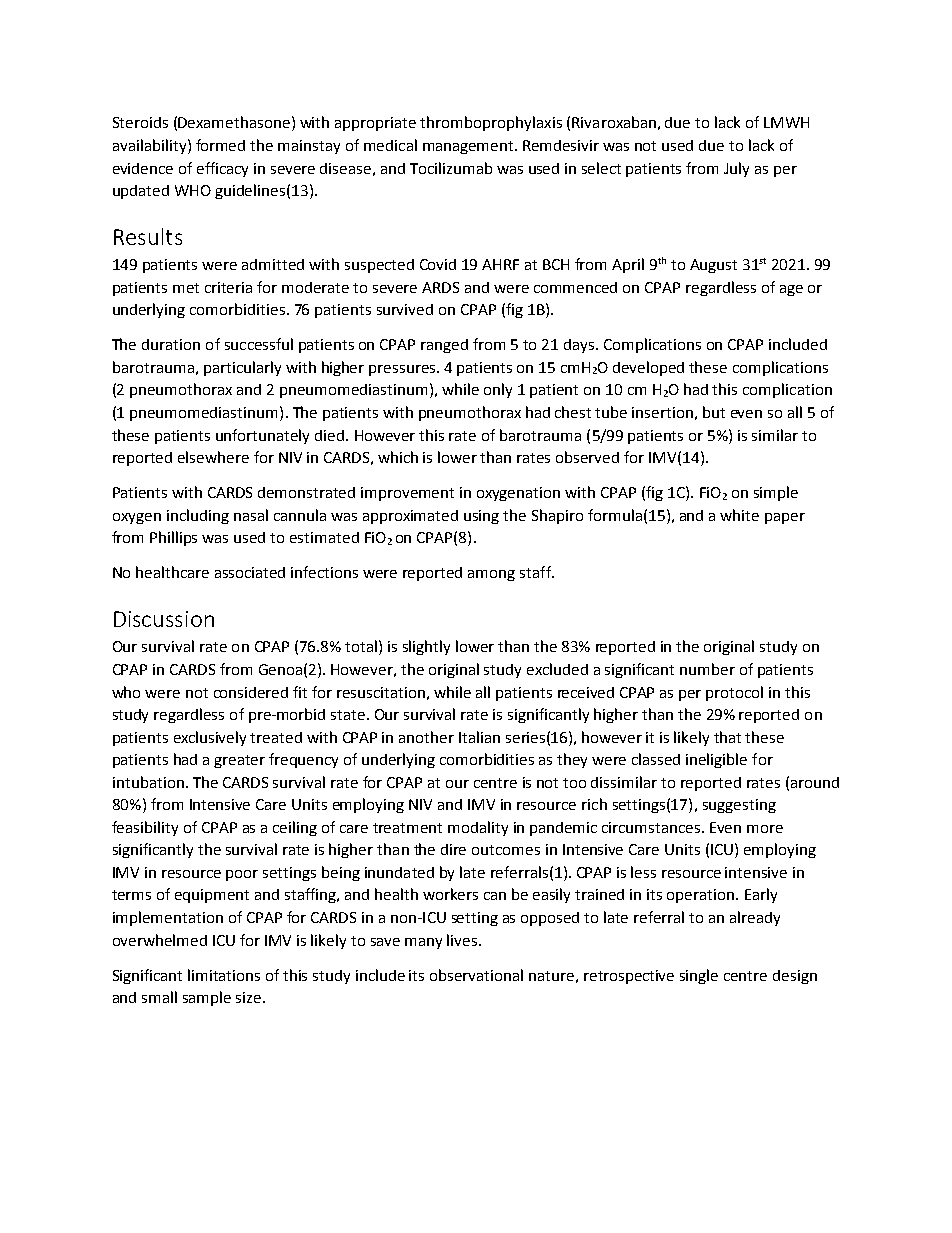 This image has width=952, height=1233. I want to click on formed, so click(220, 145).
